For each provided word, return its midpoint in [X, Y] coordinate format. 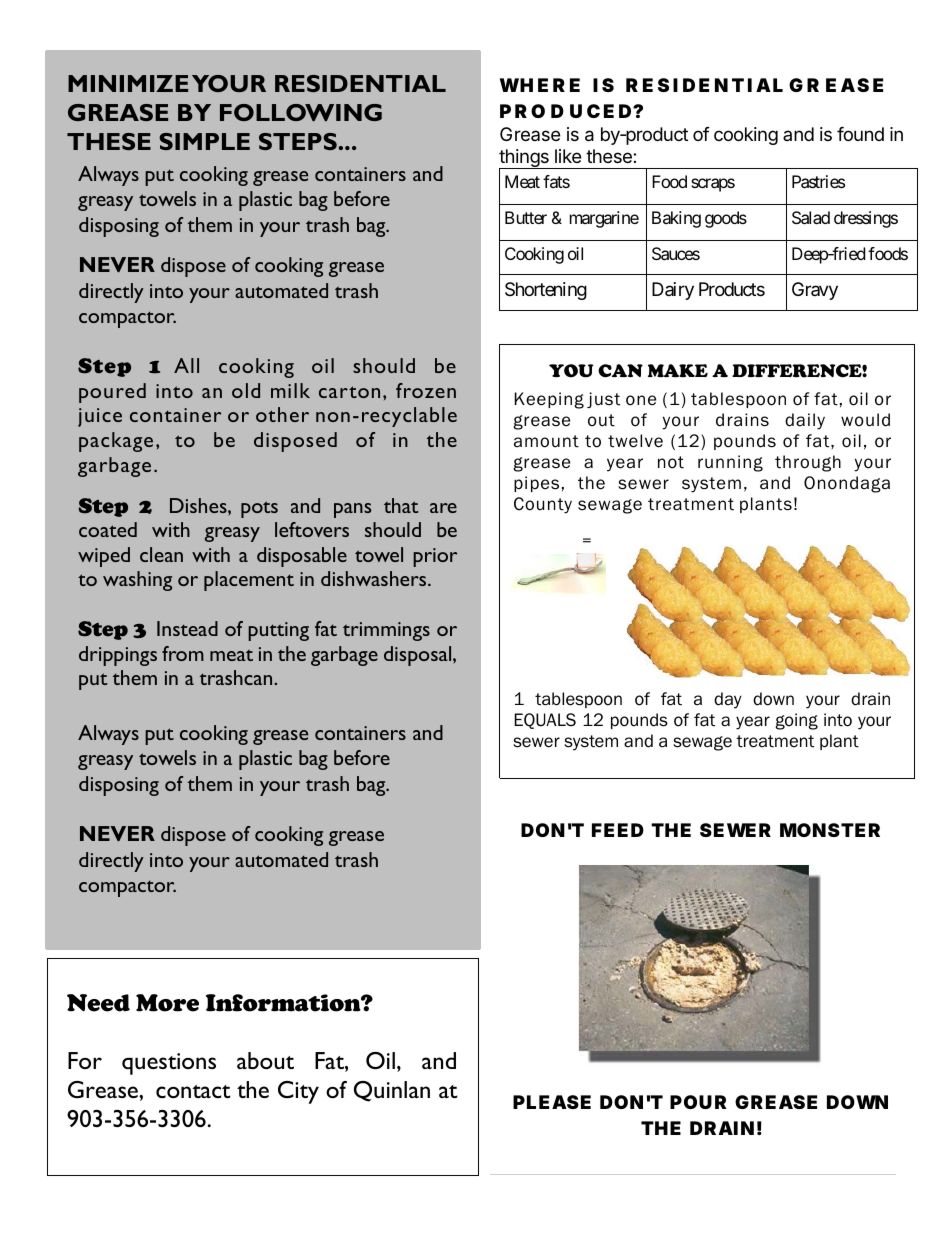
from [183, 653]
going [797, 721]
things [525, 159]
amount [546, 441]
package [116, 442]
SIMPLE [204, 141]
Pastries [818, 181]
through [808, 463]
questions [169, 1064]
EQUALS [545, 721]
